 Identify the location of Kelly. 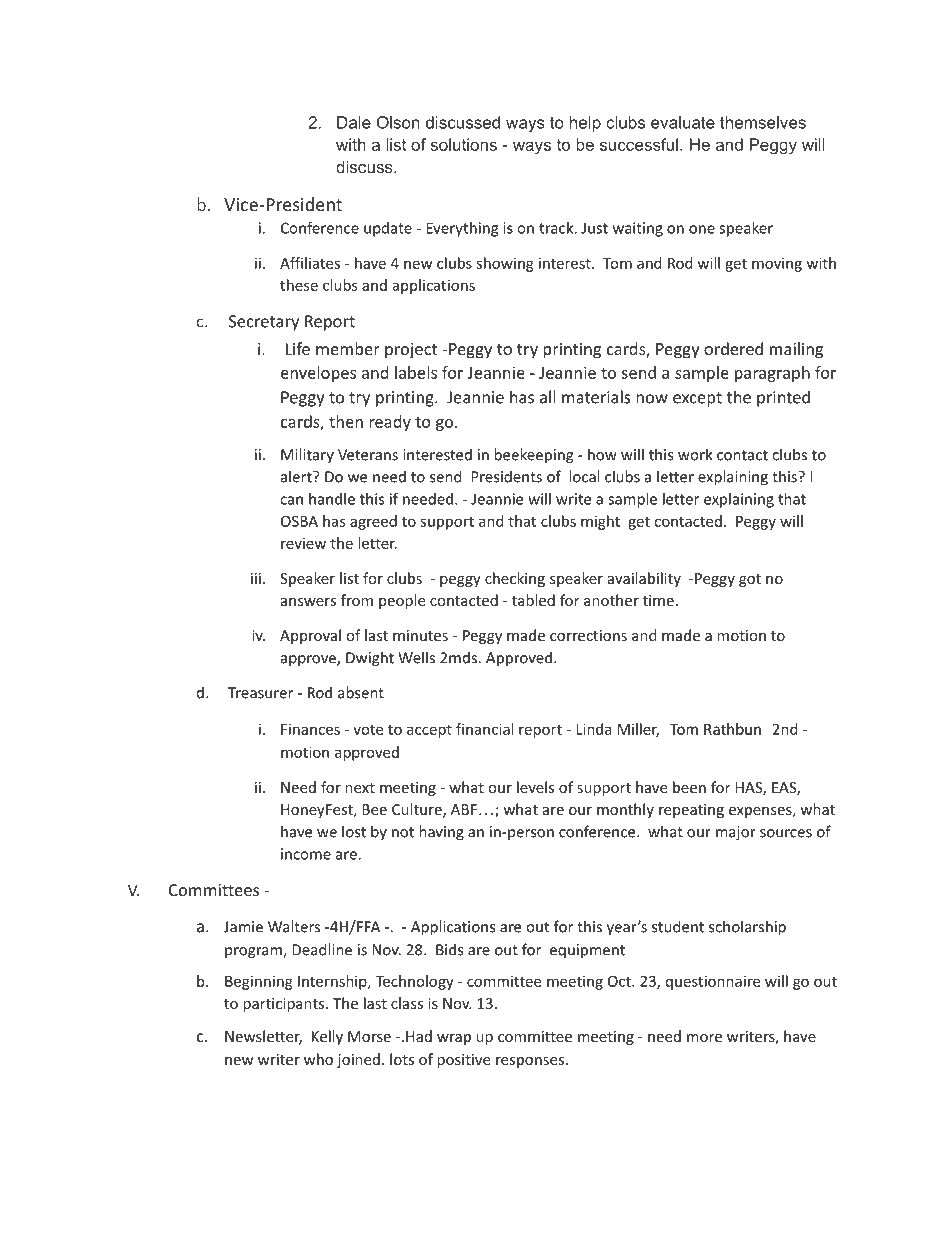
(327, 1037).
